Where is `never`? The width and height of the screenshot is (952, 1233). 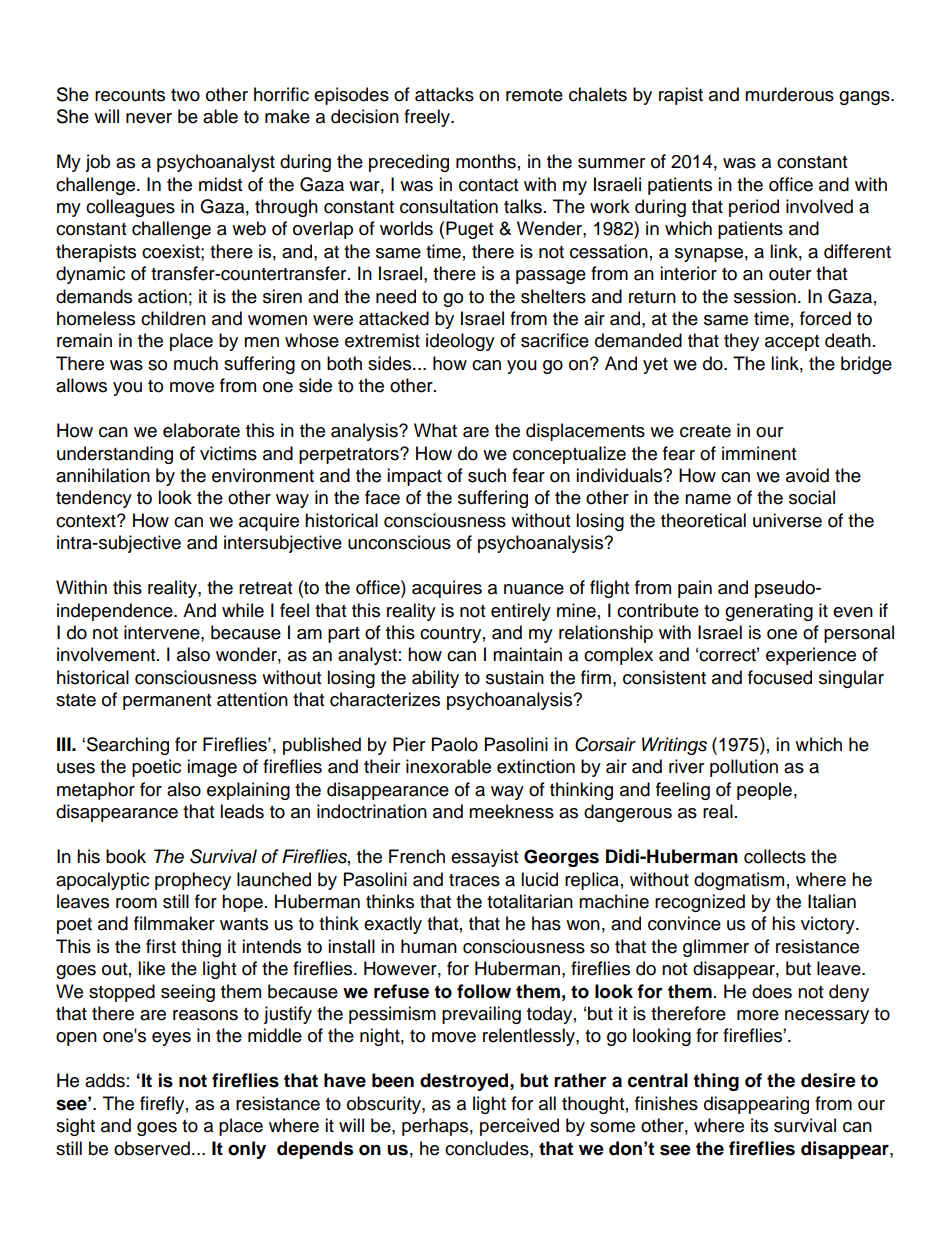
never is located at coordinates (149, 118).
